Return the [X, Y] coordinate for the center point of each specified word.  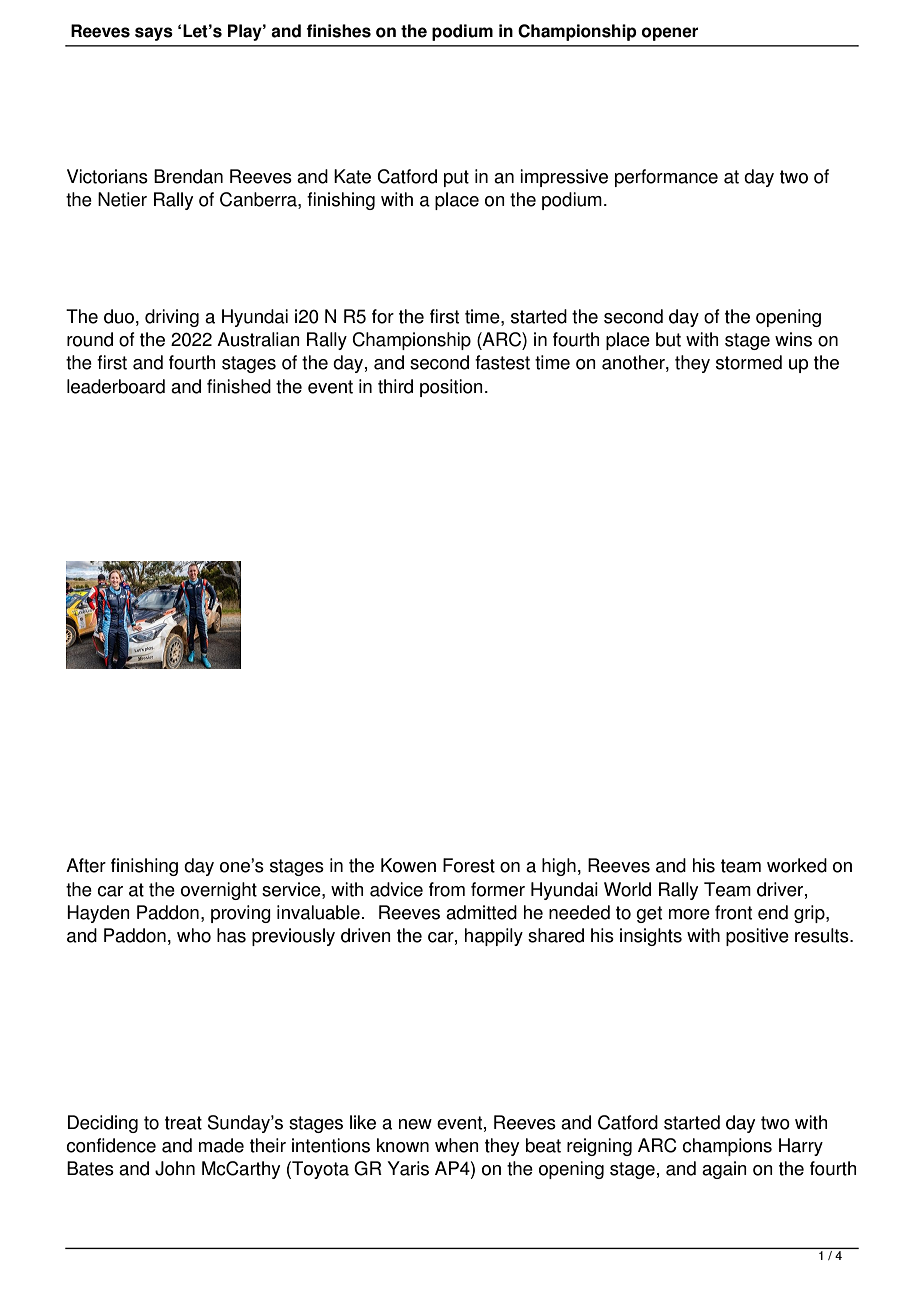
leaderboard [116, 386]
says [154, 34]
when [457, 1145]
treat [183, 1123]
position [451, 388]
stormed [749, 362]
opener [670, 34]
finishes [338, 31]
